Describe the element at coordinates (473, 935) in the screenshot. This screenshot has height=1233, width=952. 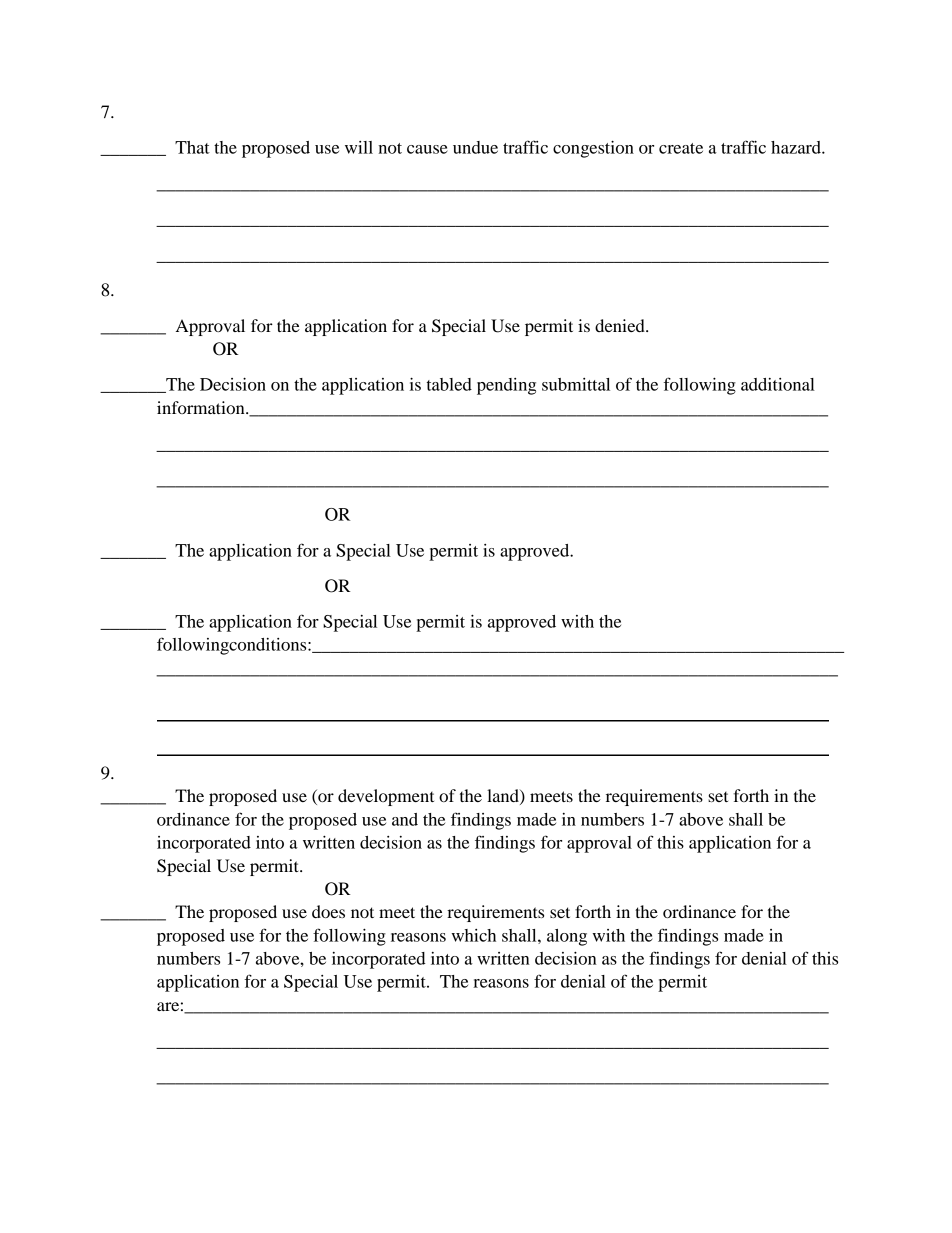
I see `which` at that location.
